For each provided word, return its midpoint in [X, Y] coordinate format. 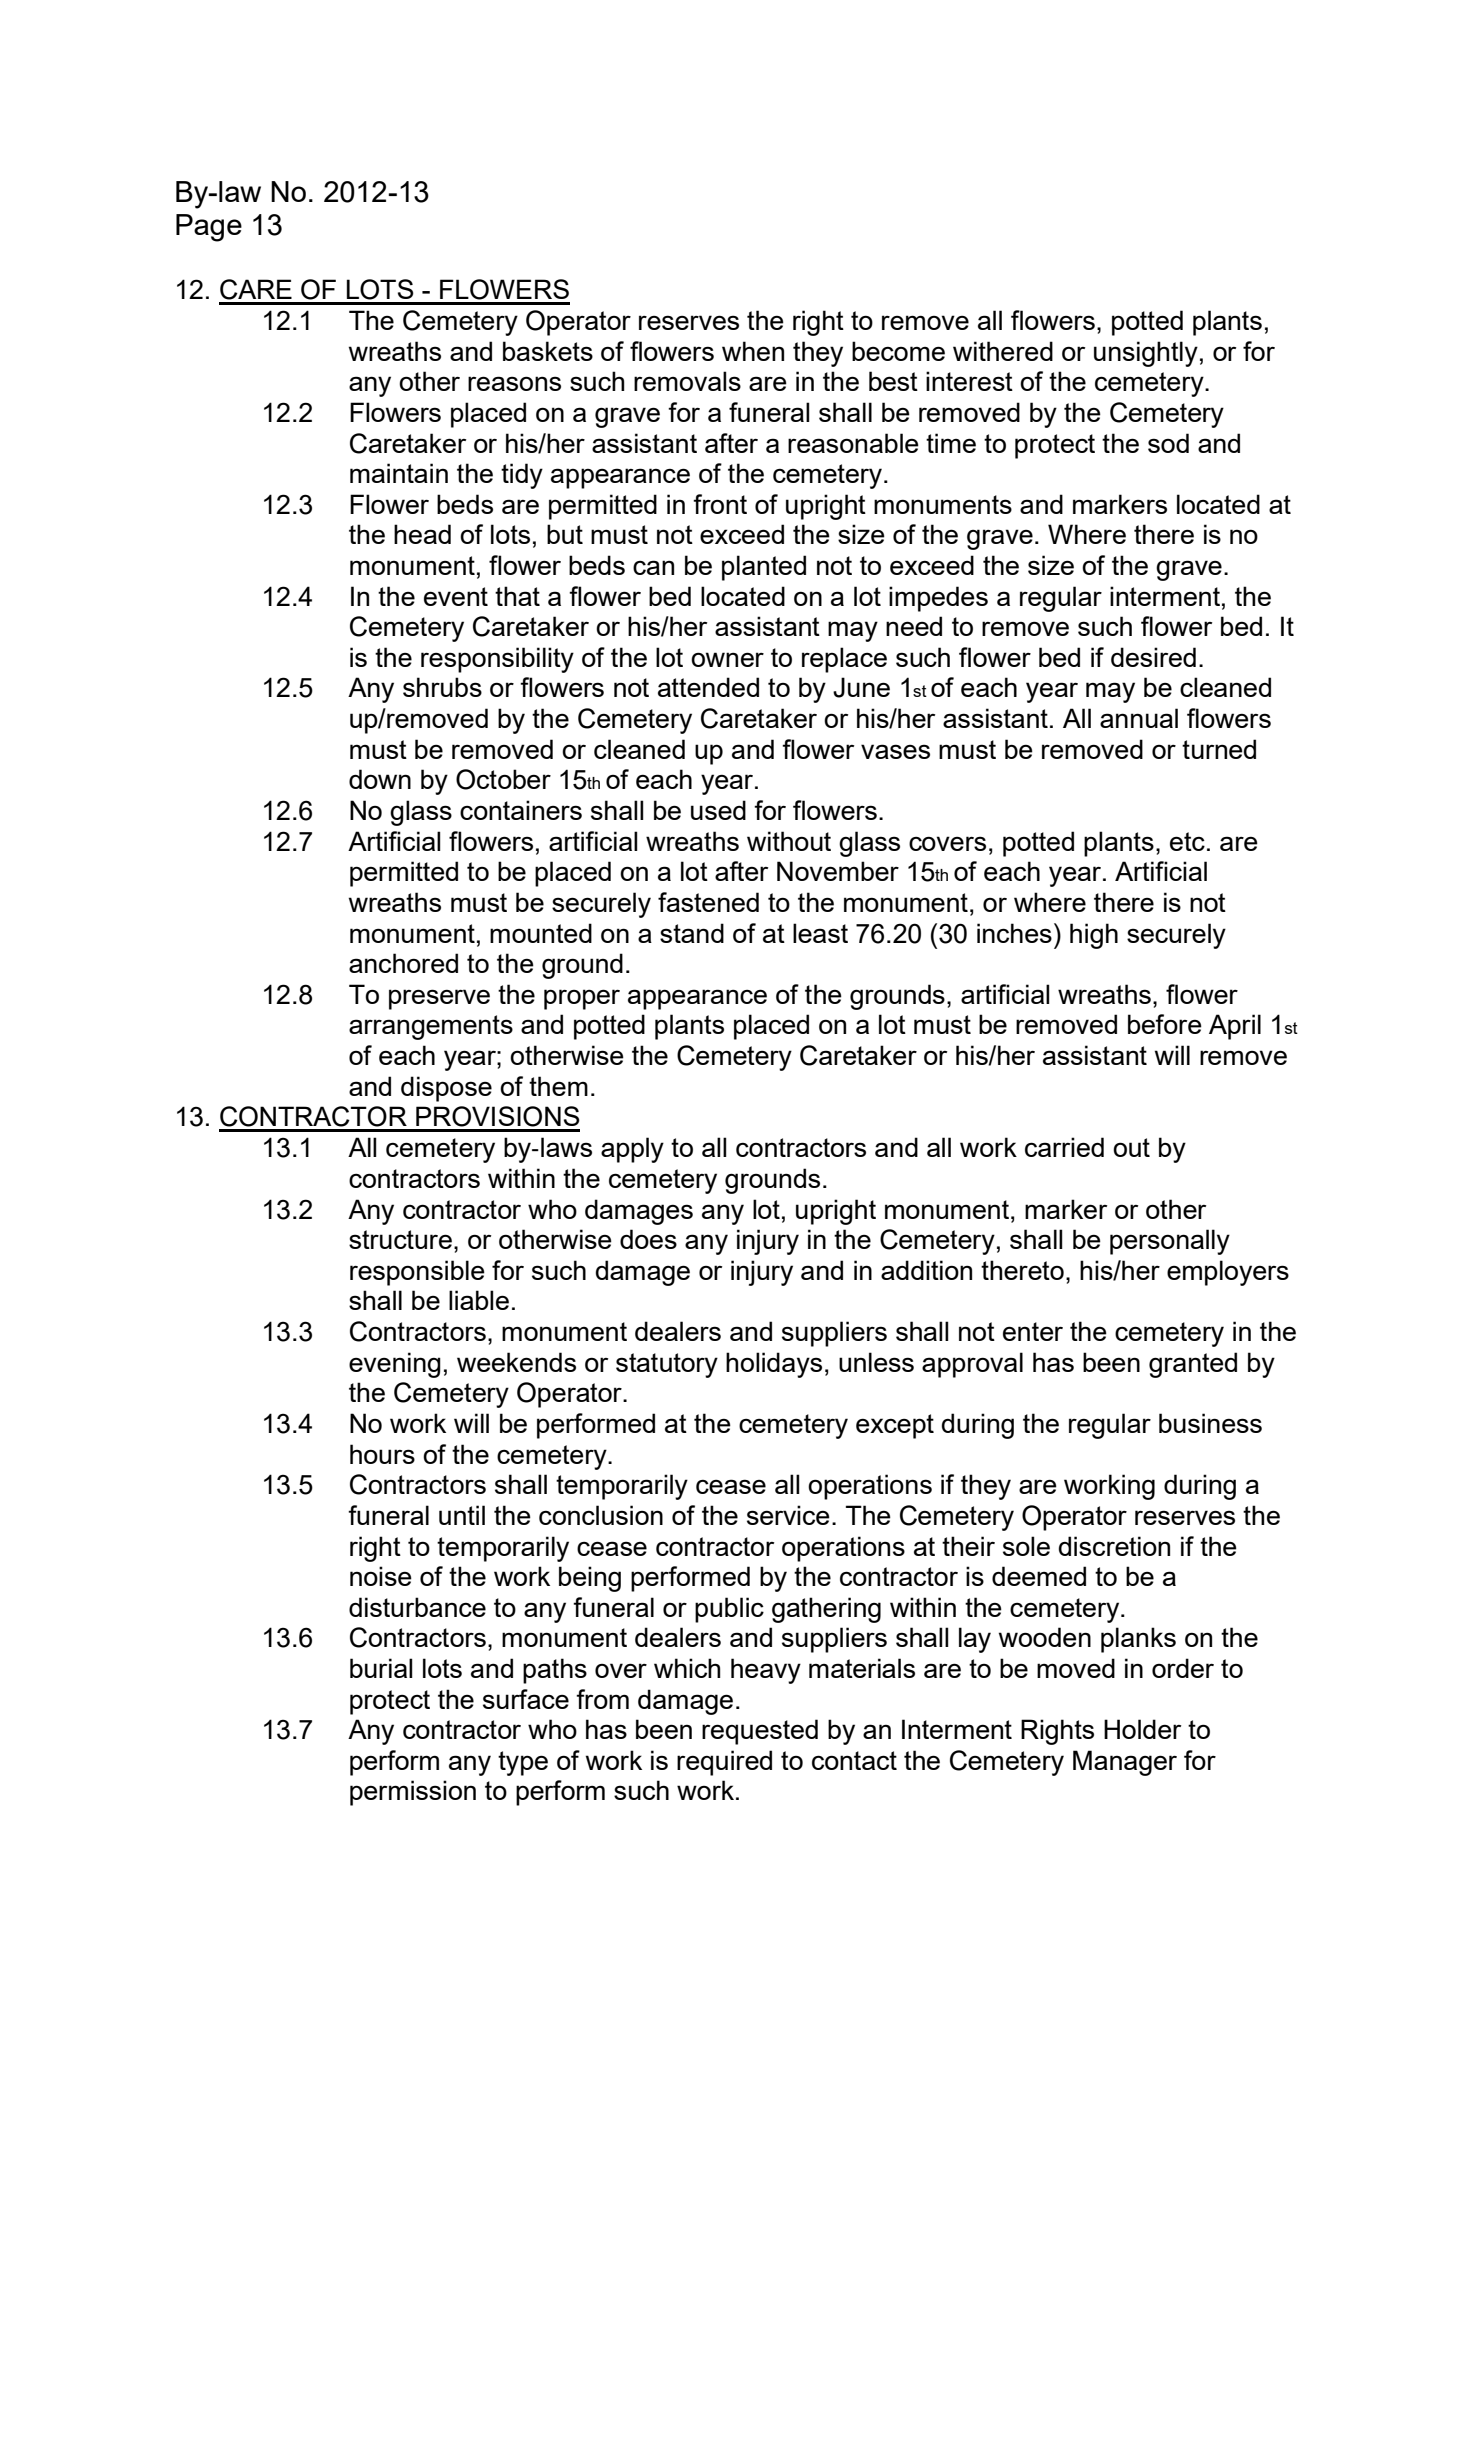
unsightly [1146, 354]
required [724, 1763]
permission [413, 1793]
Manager [1125, 1763]
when [753, 351]
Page [209, 228]
